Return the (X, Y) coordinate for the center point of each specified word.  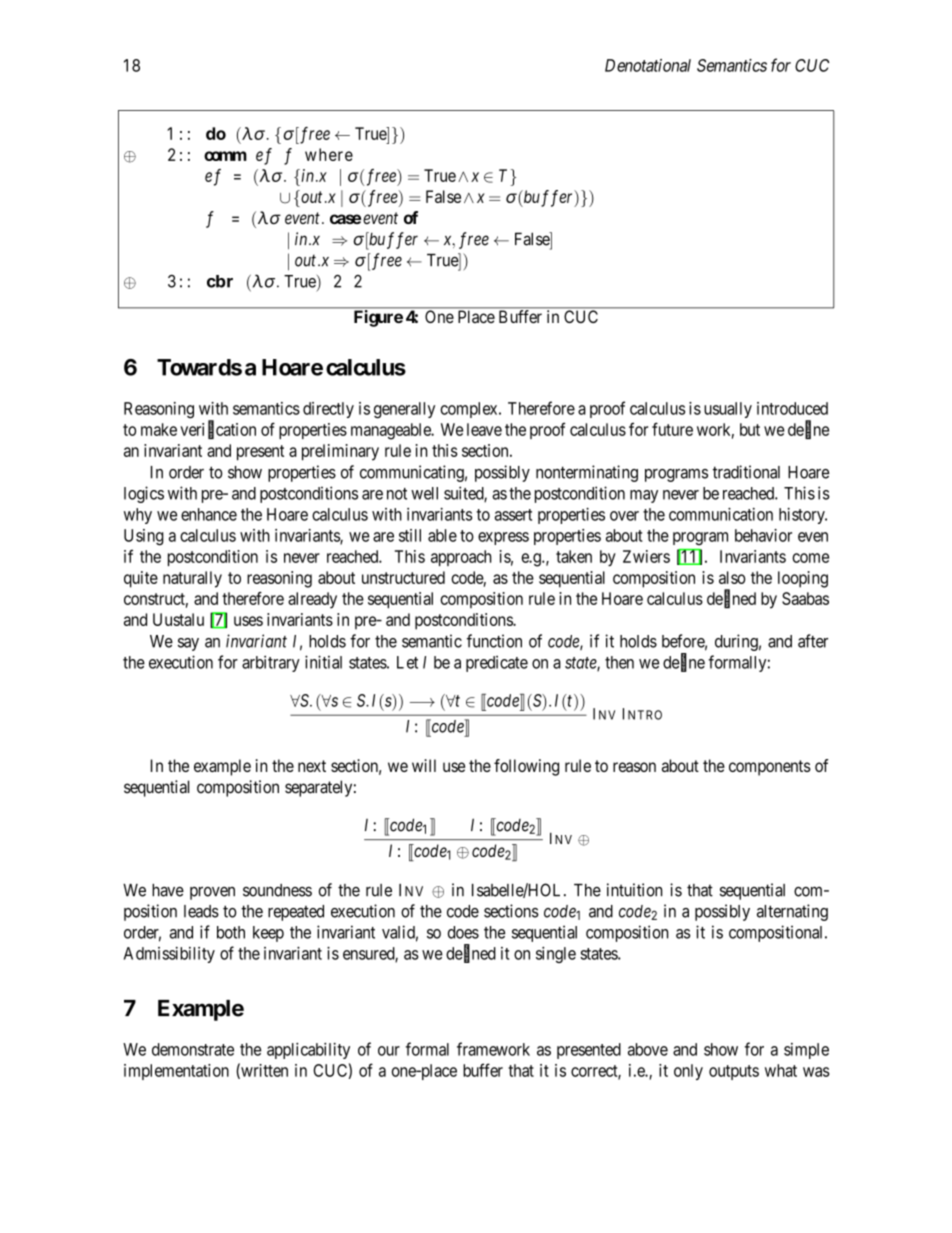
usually (728, 410)
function (494, 641)
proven (212, 893)
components (770, 768)
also (732, 577)
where (329, 154)
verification (218, 430)
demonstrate (193, 1049)
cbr (220, 281)
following (526, 767)
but (750, 429)
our (389, 1051)
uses (248, 621)
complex (470, 410)
